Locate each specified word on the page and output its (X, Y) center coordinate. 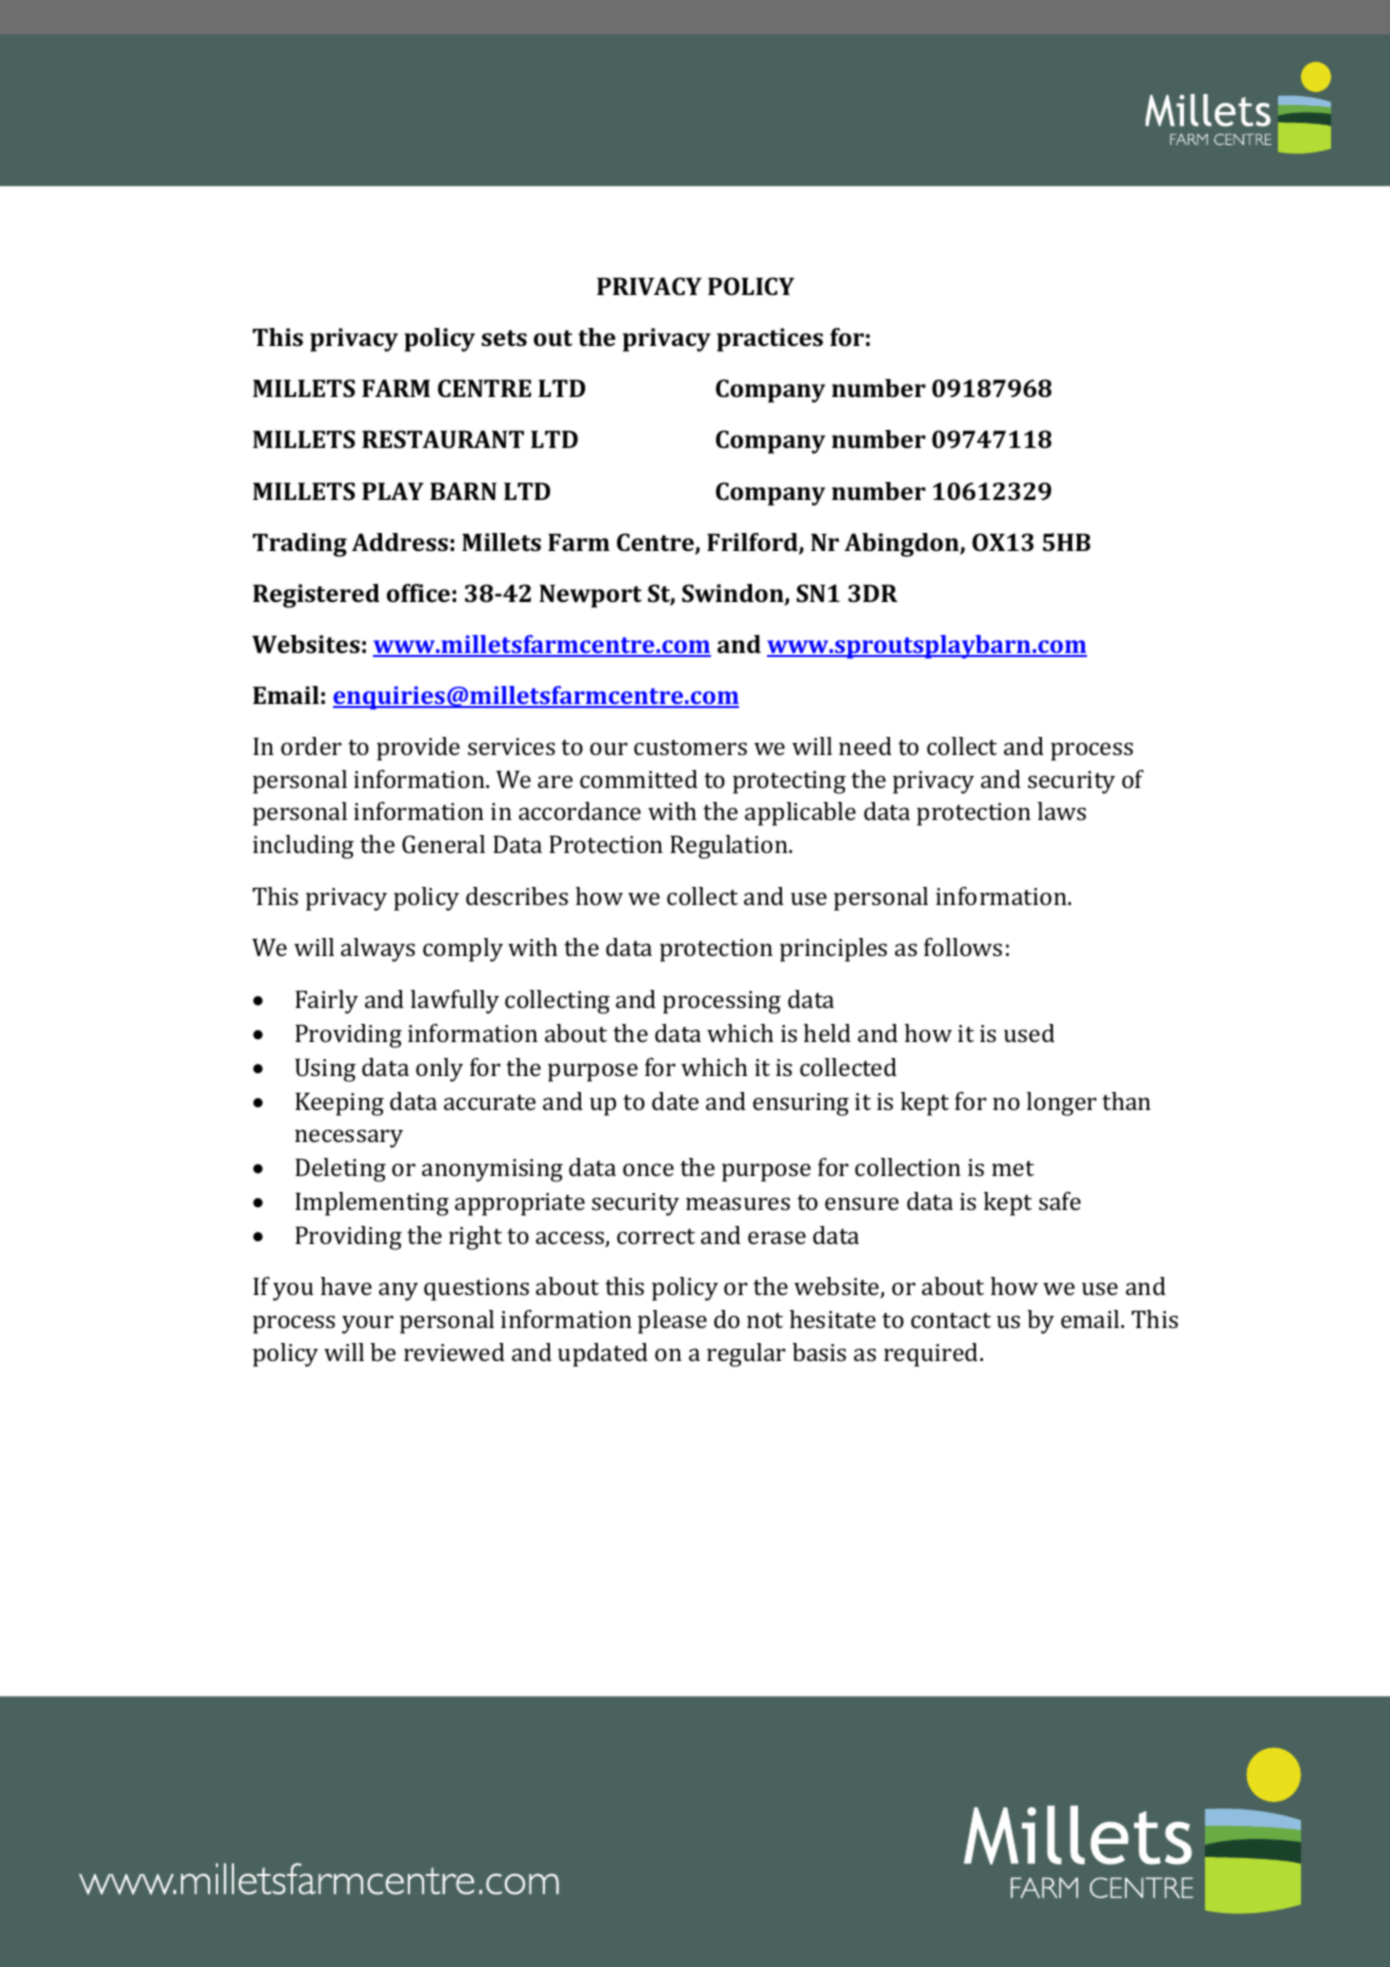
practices (770, 340)
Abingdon (902, 545)
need (865, 746)
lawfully (455, 1002)
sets (504, 338)
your (368, 1324)
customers (690, 747)
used (1029, 1033)
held (827, 1033)
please (672, 1322)
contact (951, 1320)
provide (418, 749)
